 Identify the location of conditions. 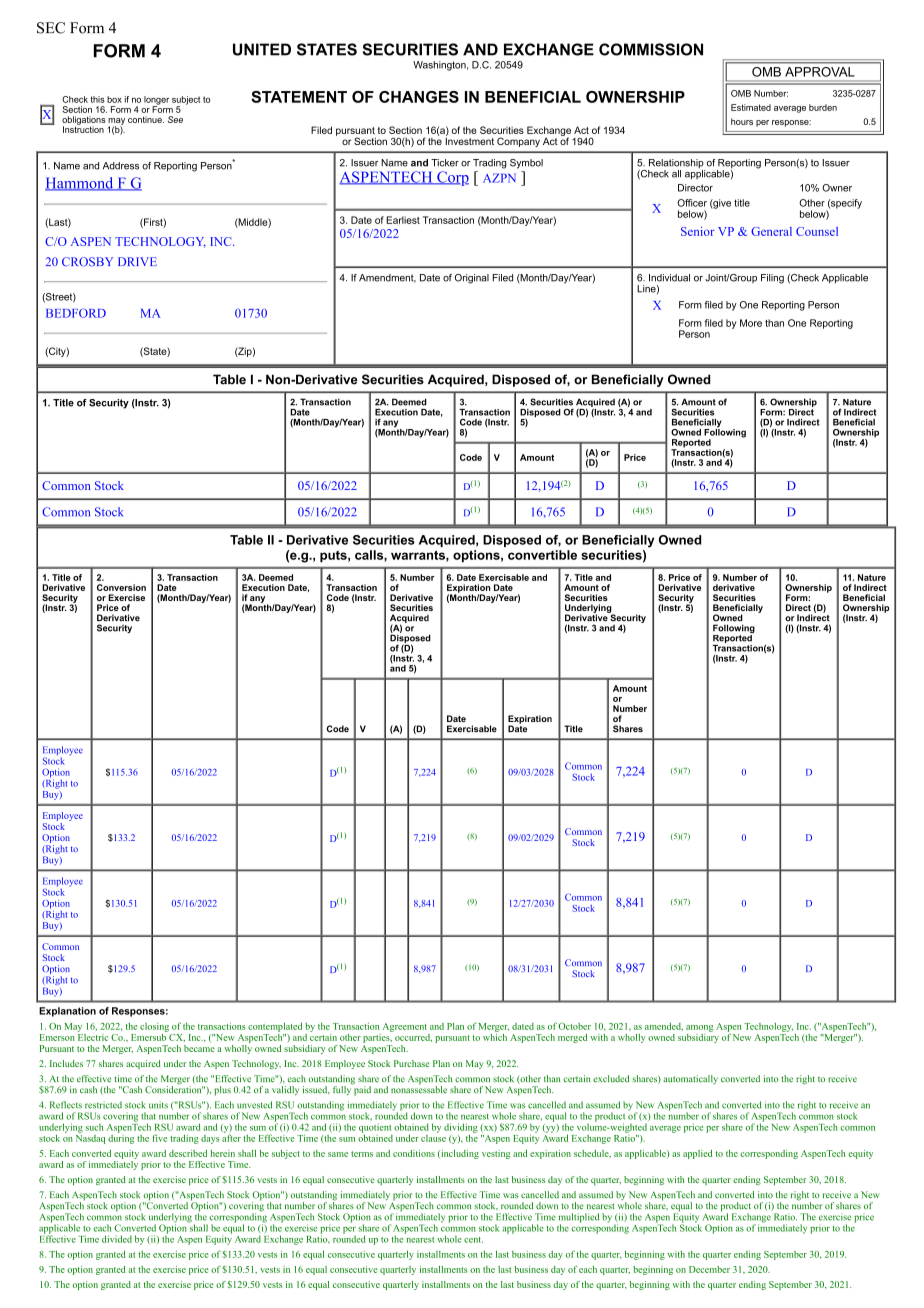
(414, 1153).
